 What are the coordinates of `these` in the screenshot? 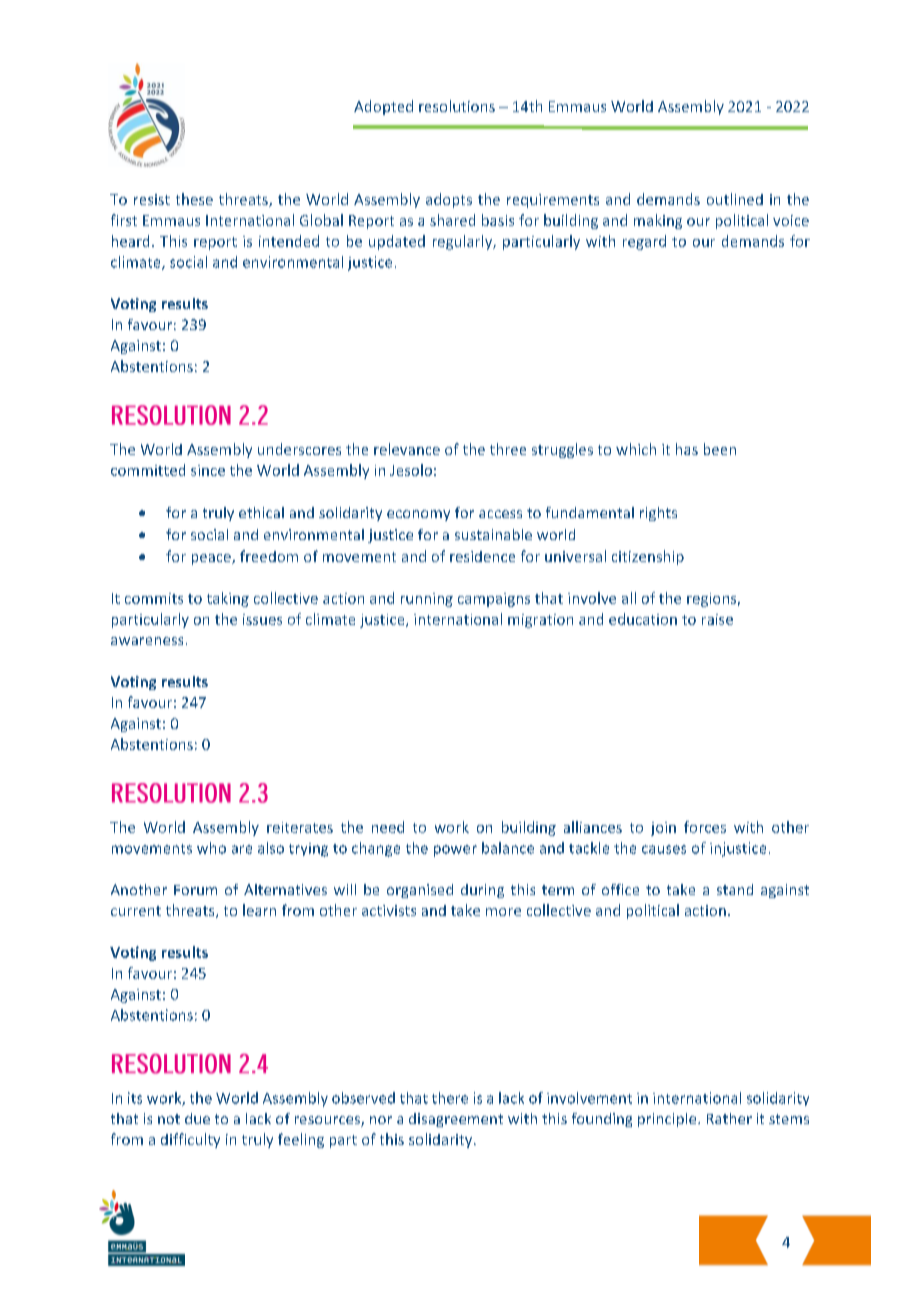 It's located at (194, 199).
